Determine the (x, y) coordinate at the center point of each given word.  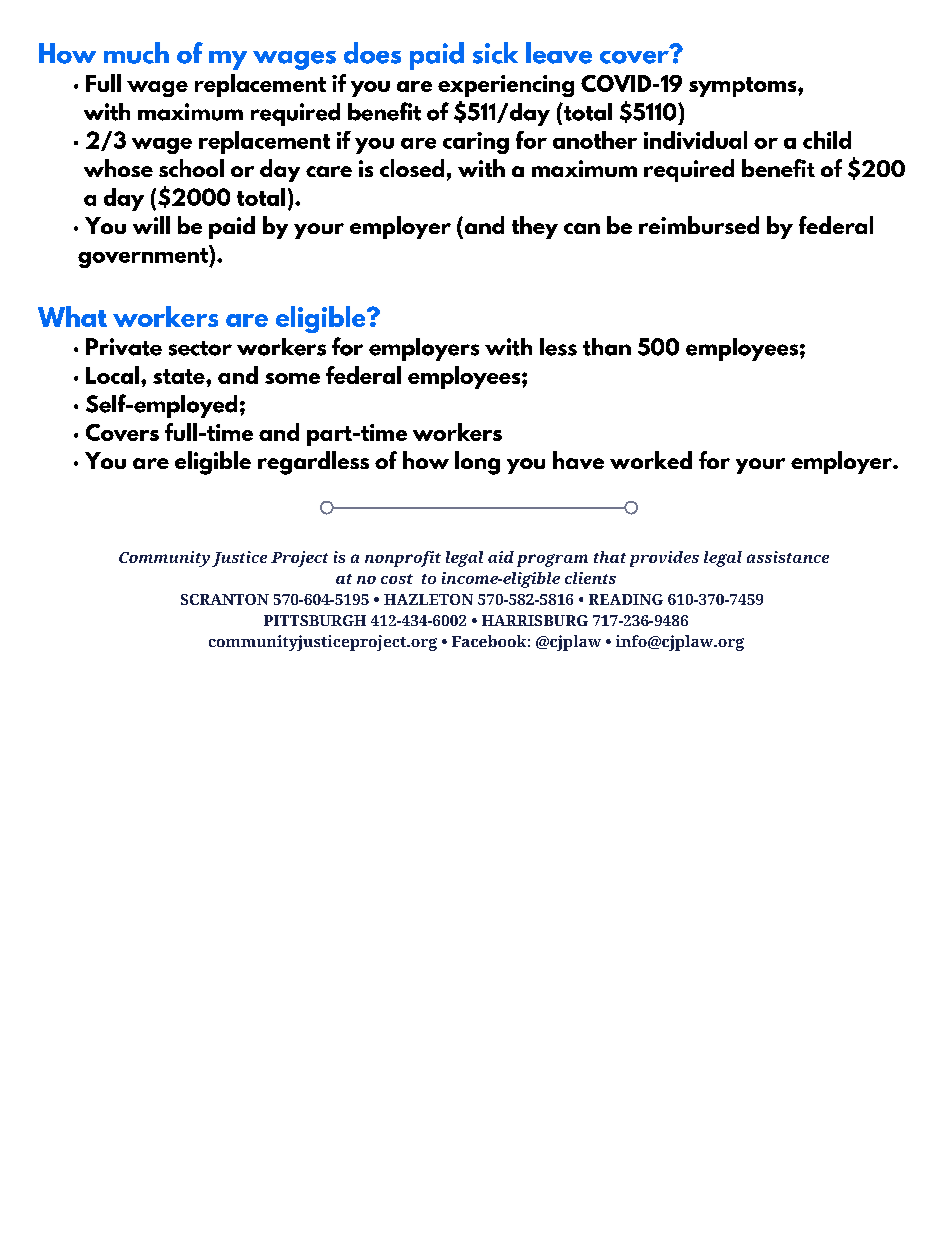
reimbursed (699, 225)
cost (397, 579)
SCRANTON (225, 599)
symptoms (744, 87)
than (607, 347)
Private (124, 347)
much (136, 53)
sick (495, 53)
